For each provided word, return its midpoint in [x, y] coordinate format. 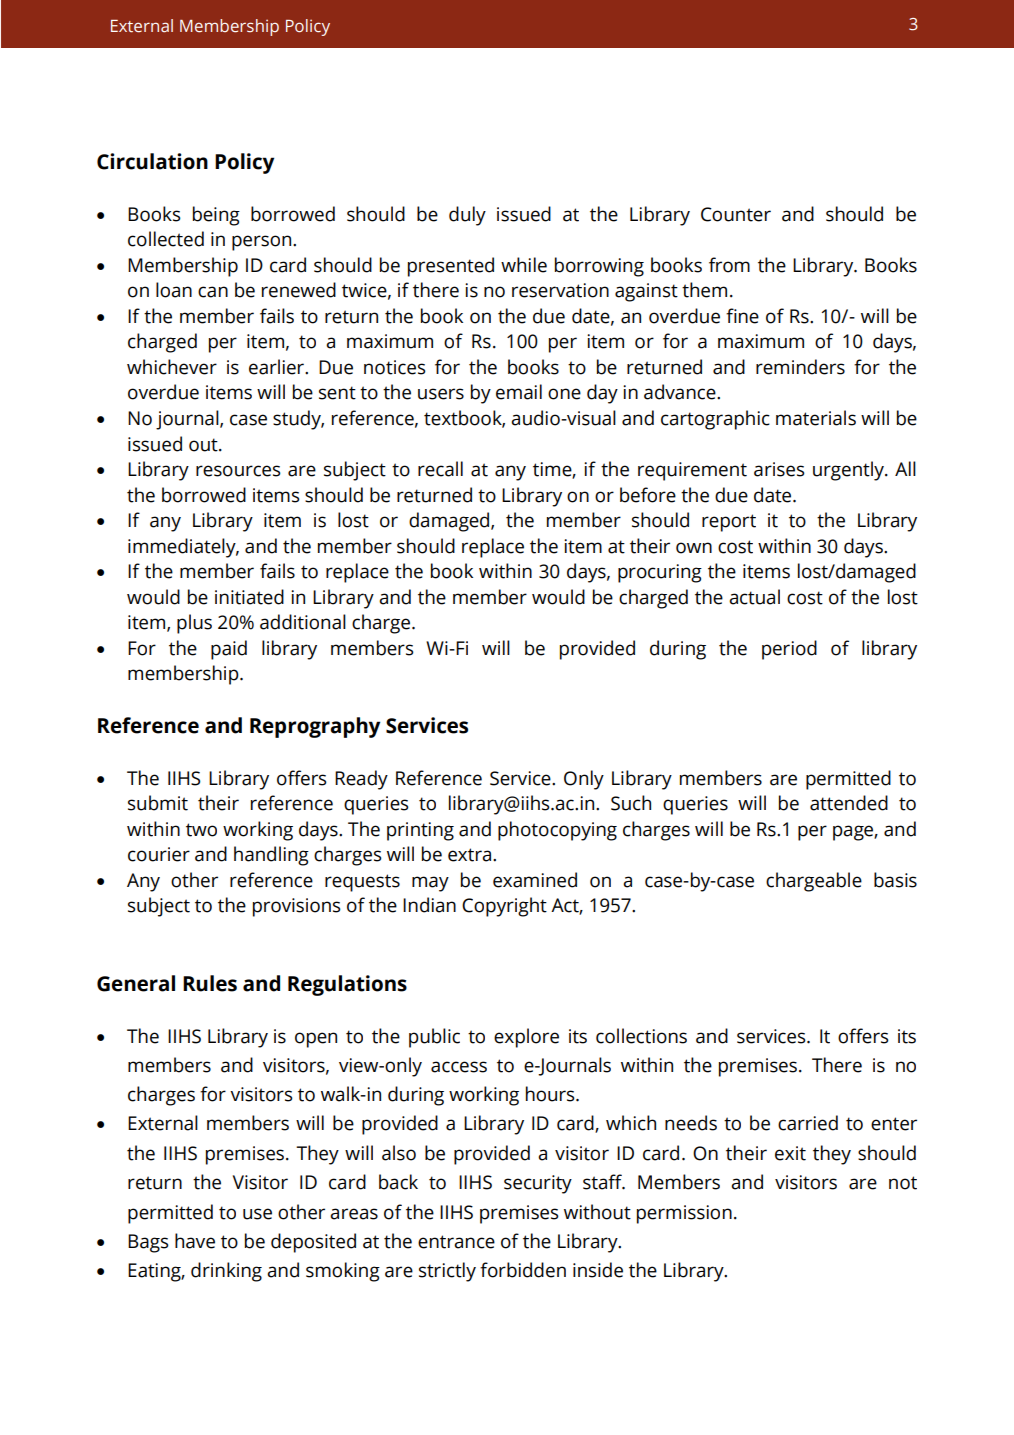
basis [895, 880]
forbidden [523, 1270]
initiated [249, 597]
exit [790, 1153]
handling [271, 856]
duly [467, 216]
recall [440, 469]
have [195, 1241]
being [216, 216]
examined [535, 880]
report [729, 523]
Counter [736, 214]
